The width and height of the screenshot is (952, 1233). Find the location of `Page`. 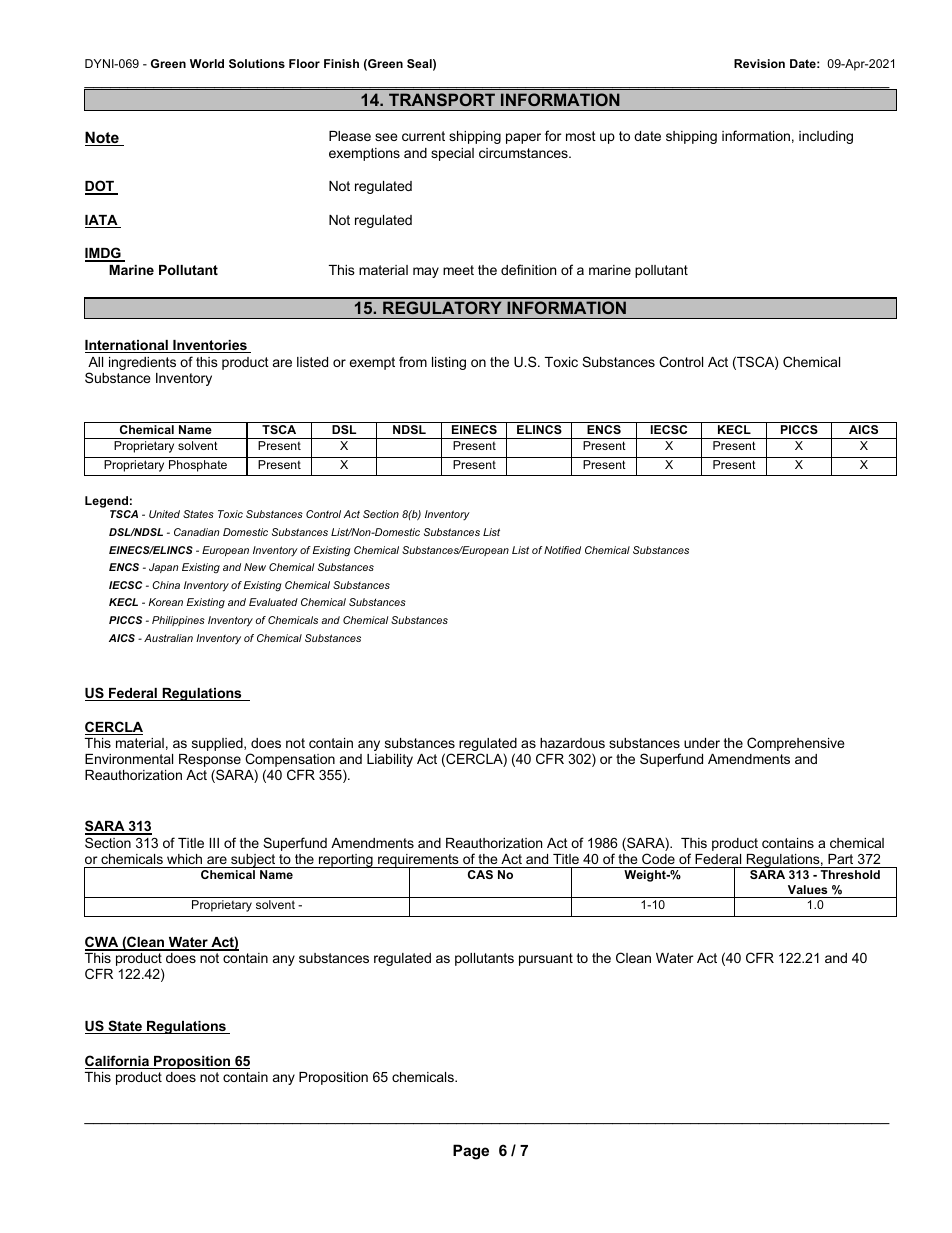

Page is located at coordinates (471, 1152).
